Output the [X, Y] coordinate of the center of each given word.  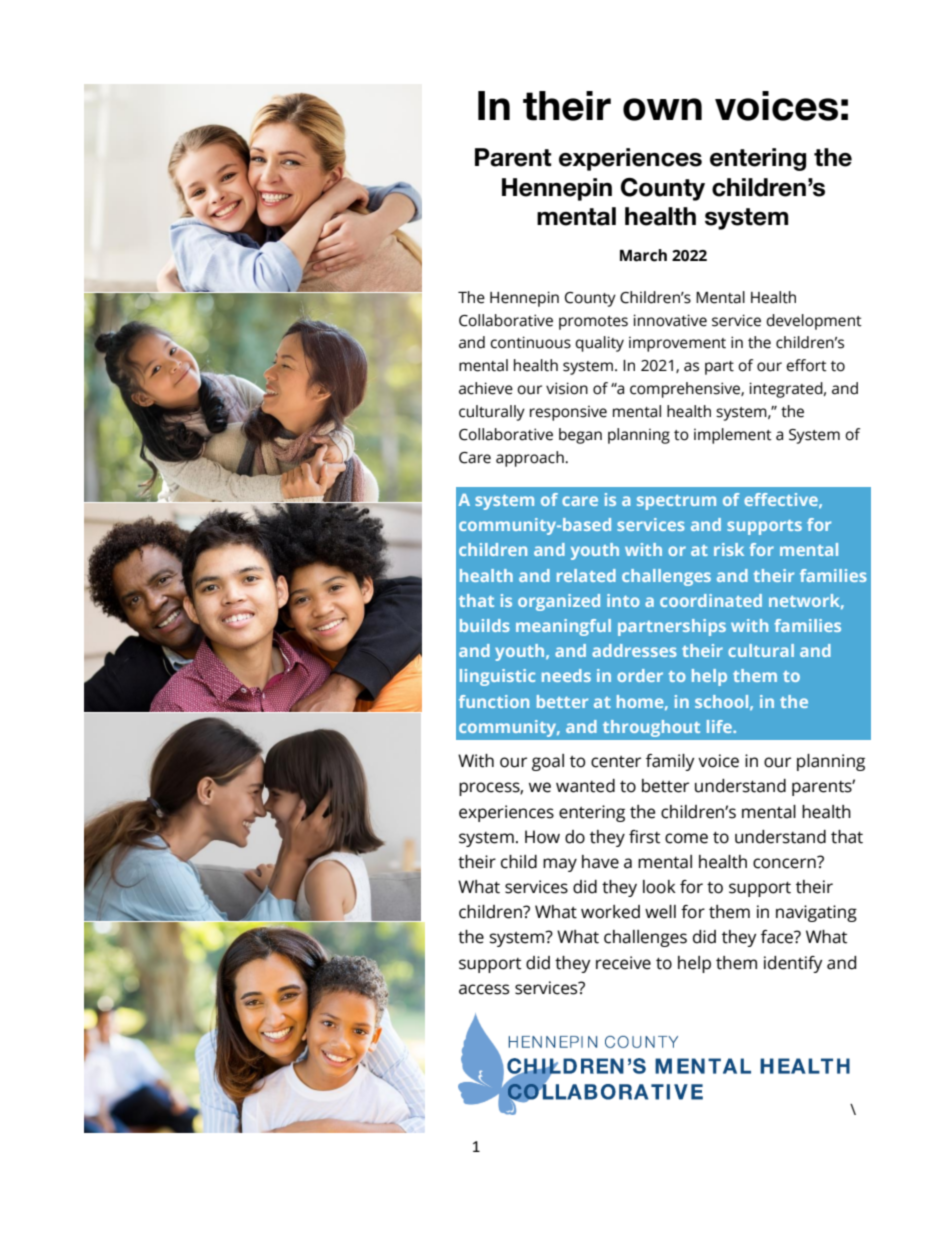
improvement [677, 344]
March [643, 255]
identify [793, 964]
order [640, 675]
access [484, 989]
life [720, 726]
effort [806, 365]
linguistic [497, 677]
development [814, 322]
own [662, 109]
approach [531, 459]
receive [623, 963]
